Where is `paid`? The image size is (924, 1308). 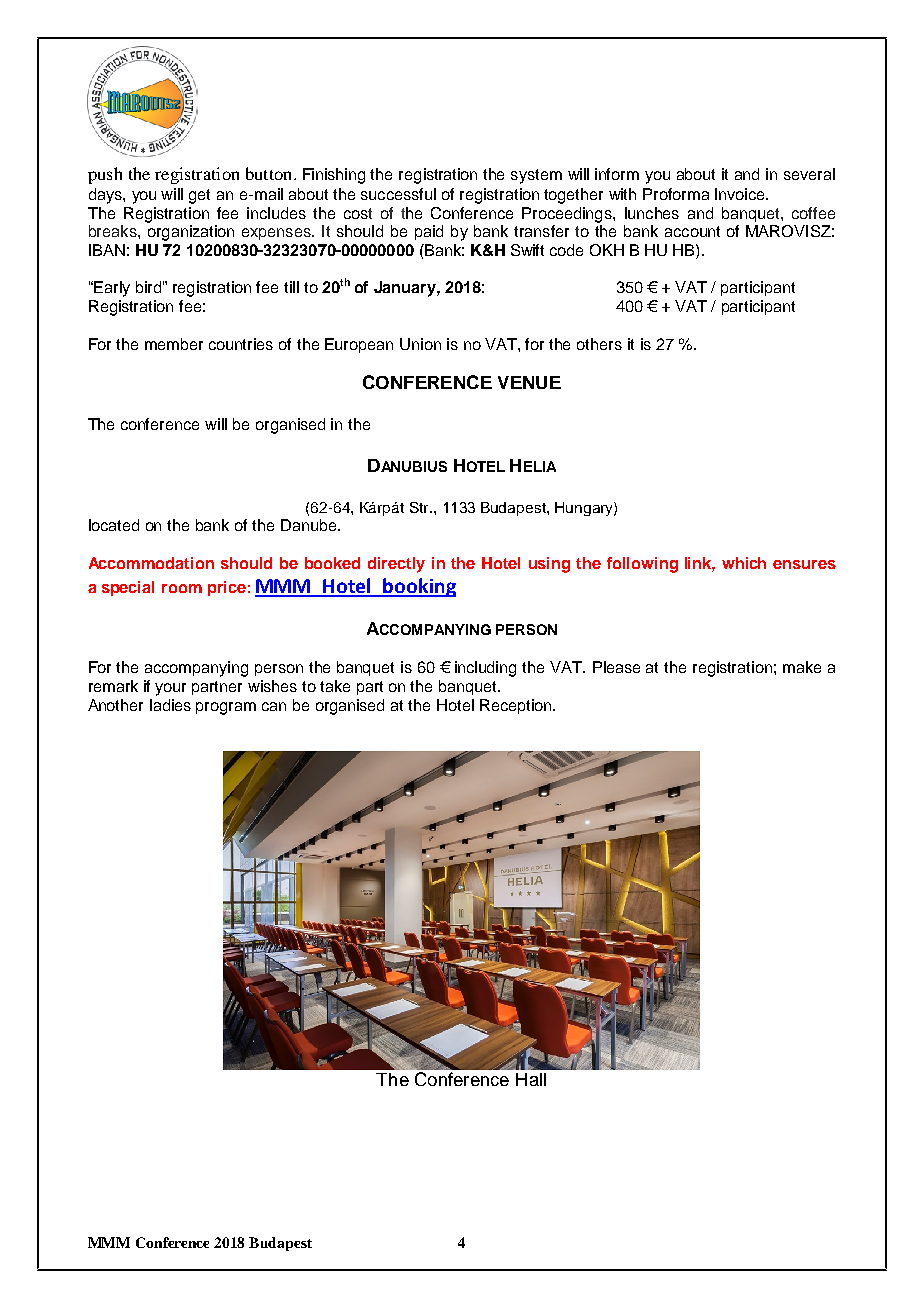
paid is located at coordinates (429, 232).
